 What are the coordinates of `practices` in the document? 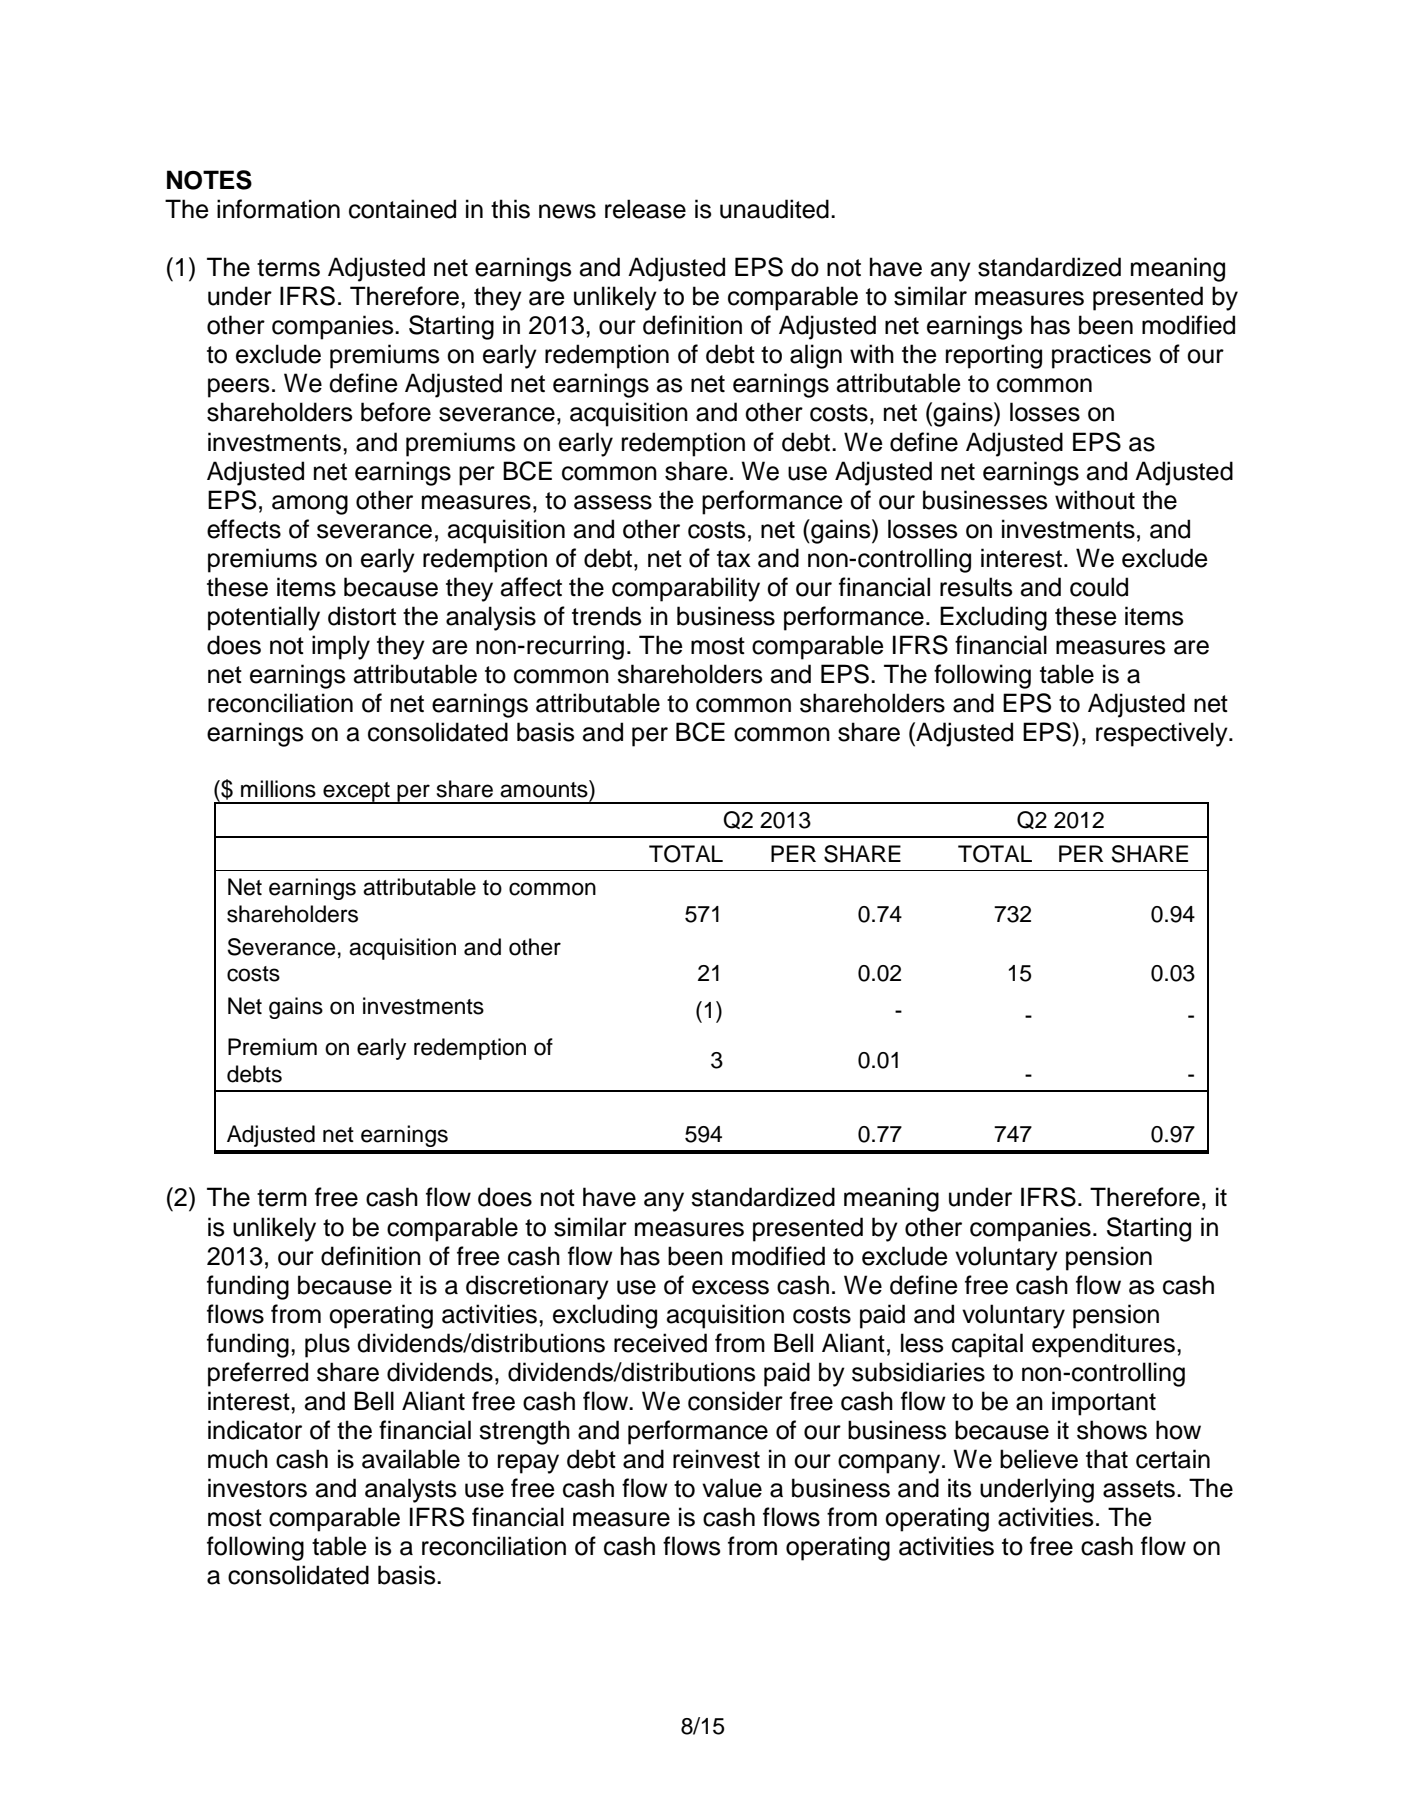 It's located at (1101, 356).
